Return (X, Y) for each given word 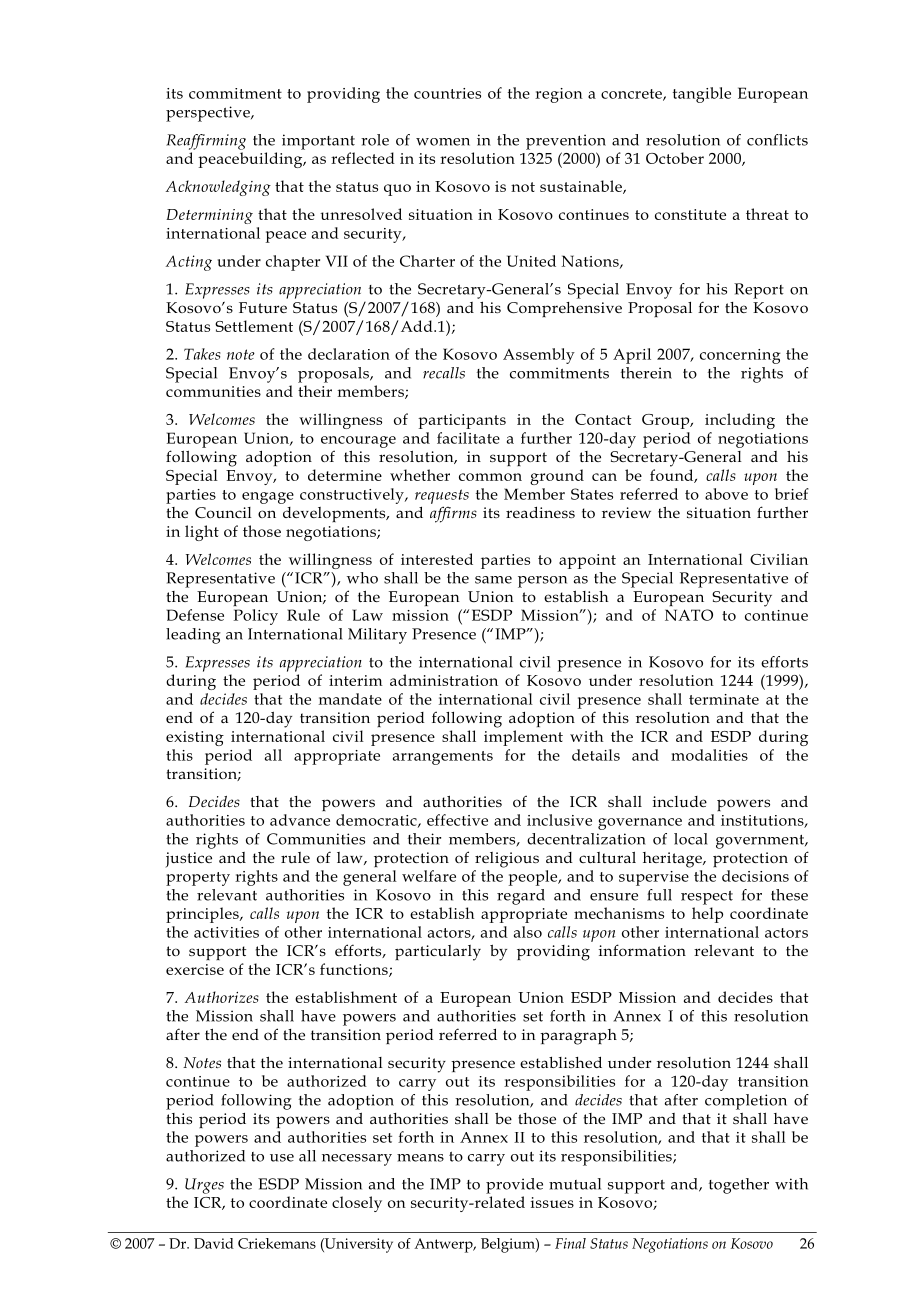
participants (462, 421)
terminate (724, 699)
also (528, 932)
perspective (209, 114)
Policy (256, 617)
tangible (702, 95)
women (443, 142)
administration (444, 680)
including (740, 421)
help (707, 915)
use (282, 1158)
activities (226, 932)
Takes (202, 354)
